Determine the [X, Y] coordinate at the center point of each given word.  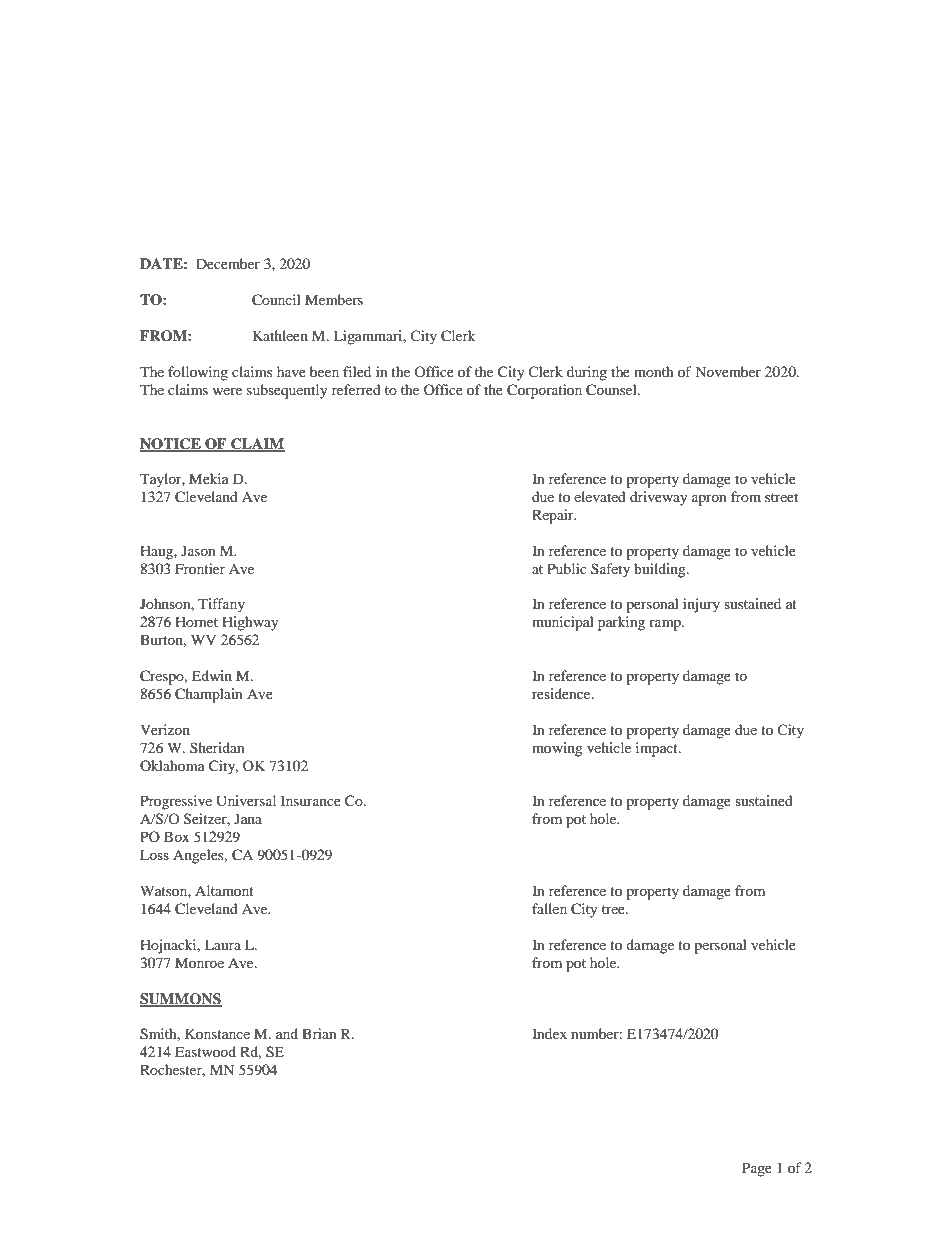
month [654, 371]
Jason [198, 550]
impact [658, 749]
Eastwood [205, 1051]
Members [334, 299]
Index [549, 1033]
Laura [223, 944]
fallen [549, 908]
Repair [554, 516]
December [228, 263]
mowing [557, 749]
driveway [659, 498]
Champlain [209, 695]
